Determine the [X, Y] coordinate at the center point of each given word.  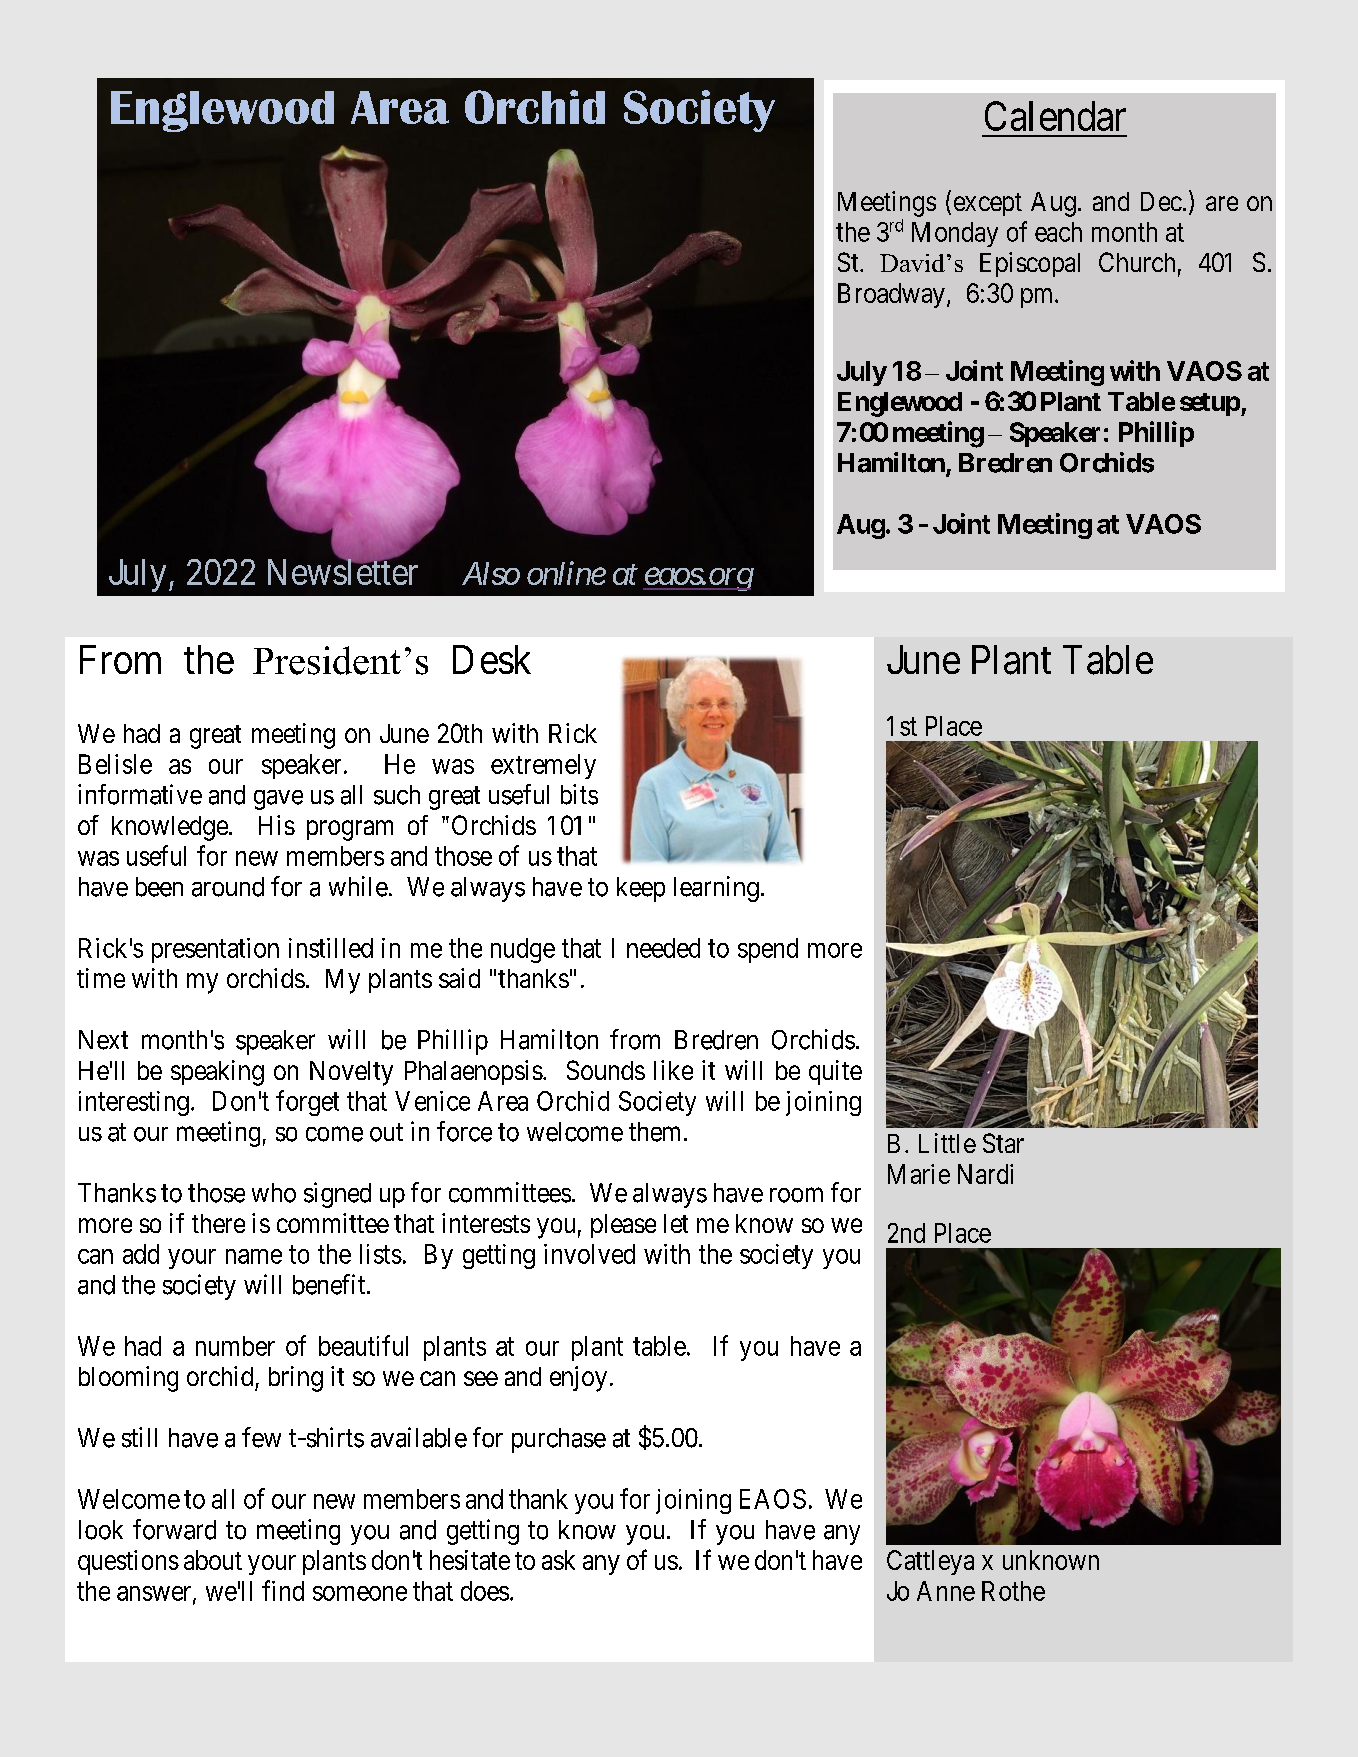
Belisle [115, 764]
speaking [217, 1073]
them [654, 1132]
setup [1210, 404]
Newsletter [343, 571]
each [1058, 232]
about [213, 1560]
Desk [492, 659]
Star [1003, 1143]
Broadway [891, 295]
